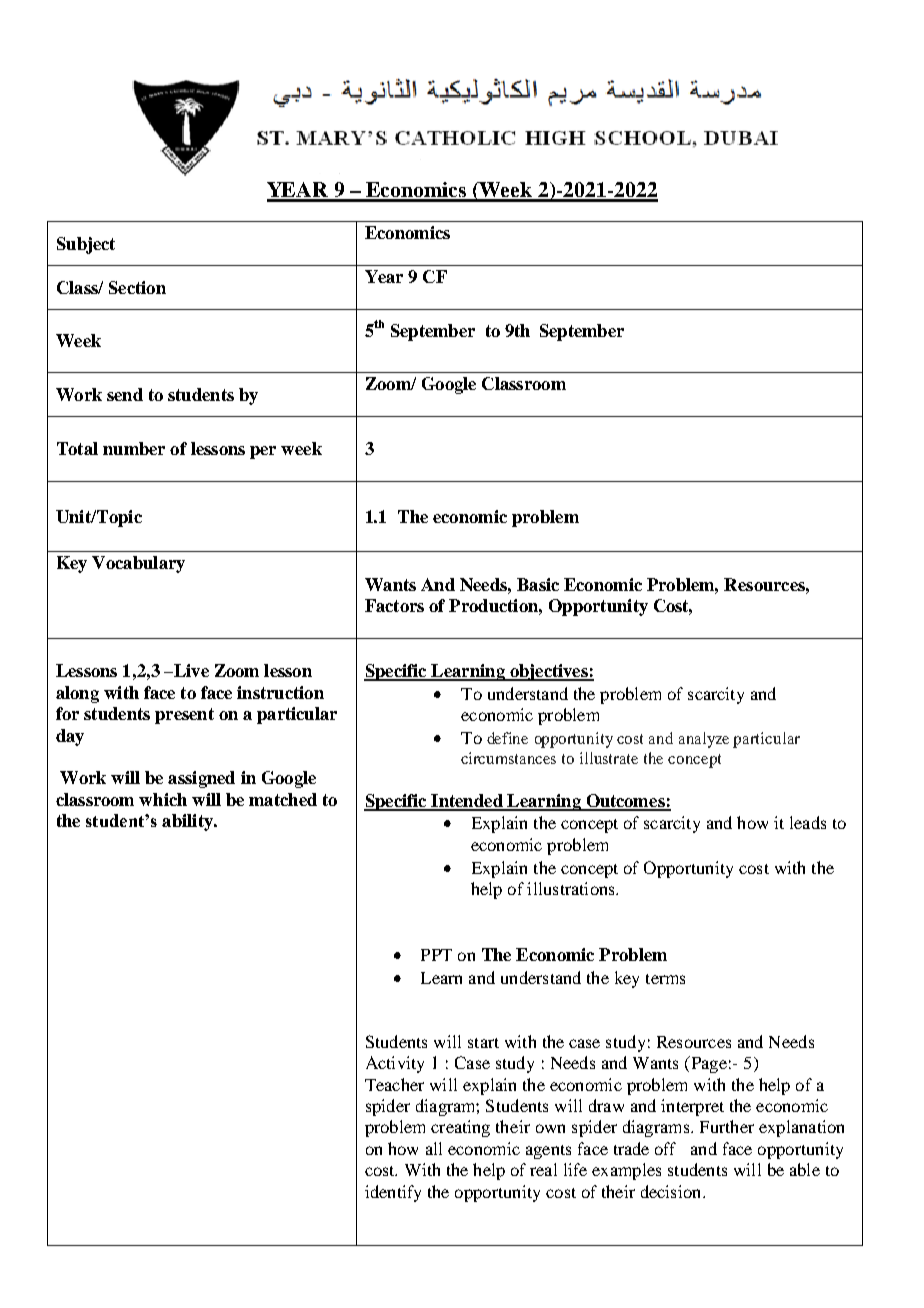 The height and width of the image is (1308, 924). I want to click on all, so click(434, 1148).
